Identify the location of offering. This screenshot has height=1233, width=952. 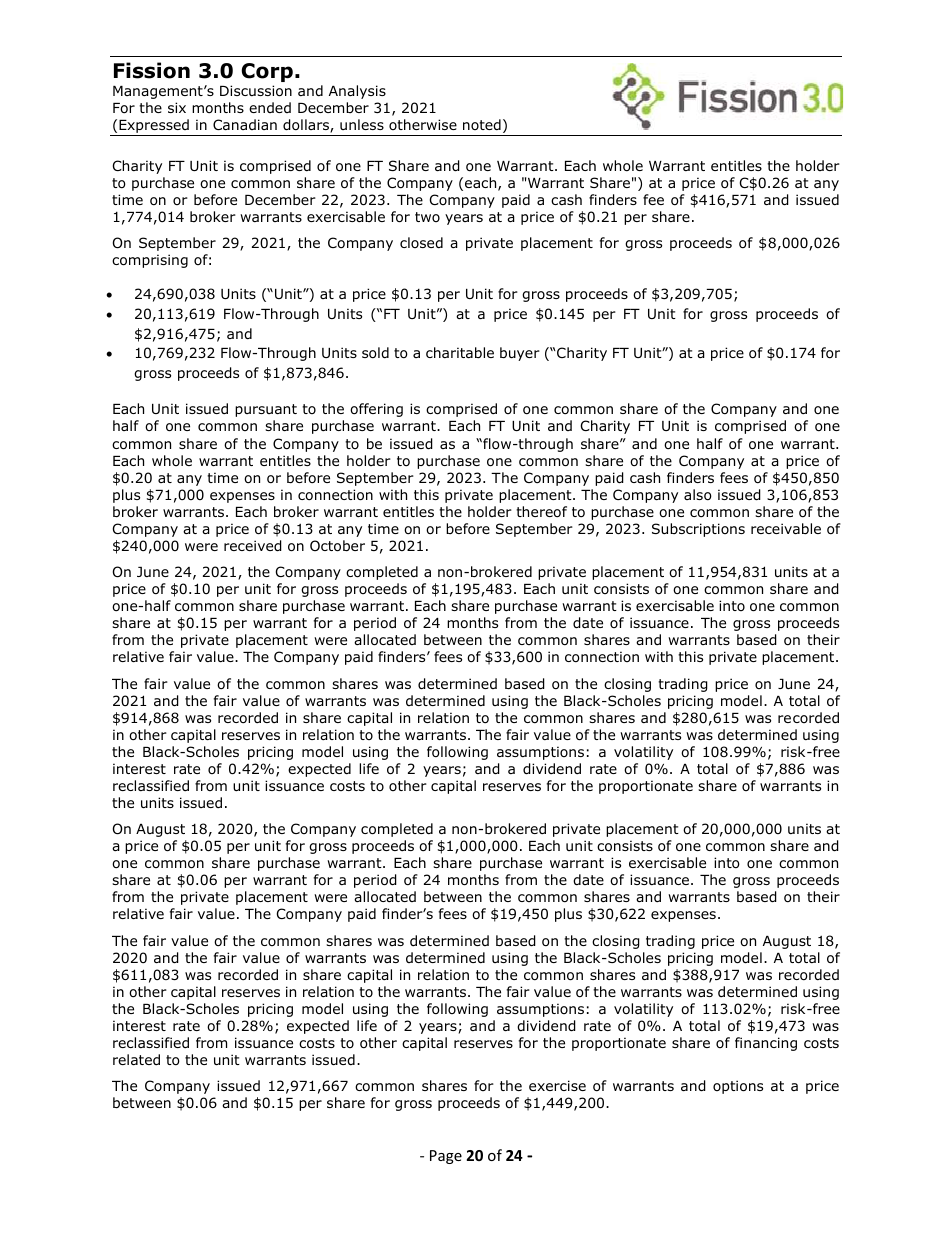
(376, 410).
